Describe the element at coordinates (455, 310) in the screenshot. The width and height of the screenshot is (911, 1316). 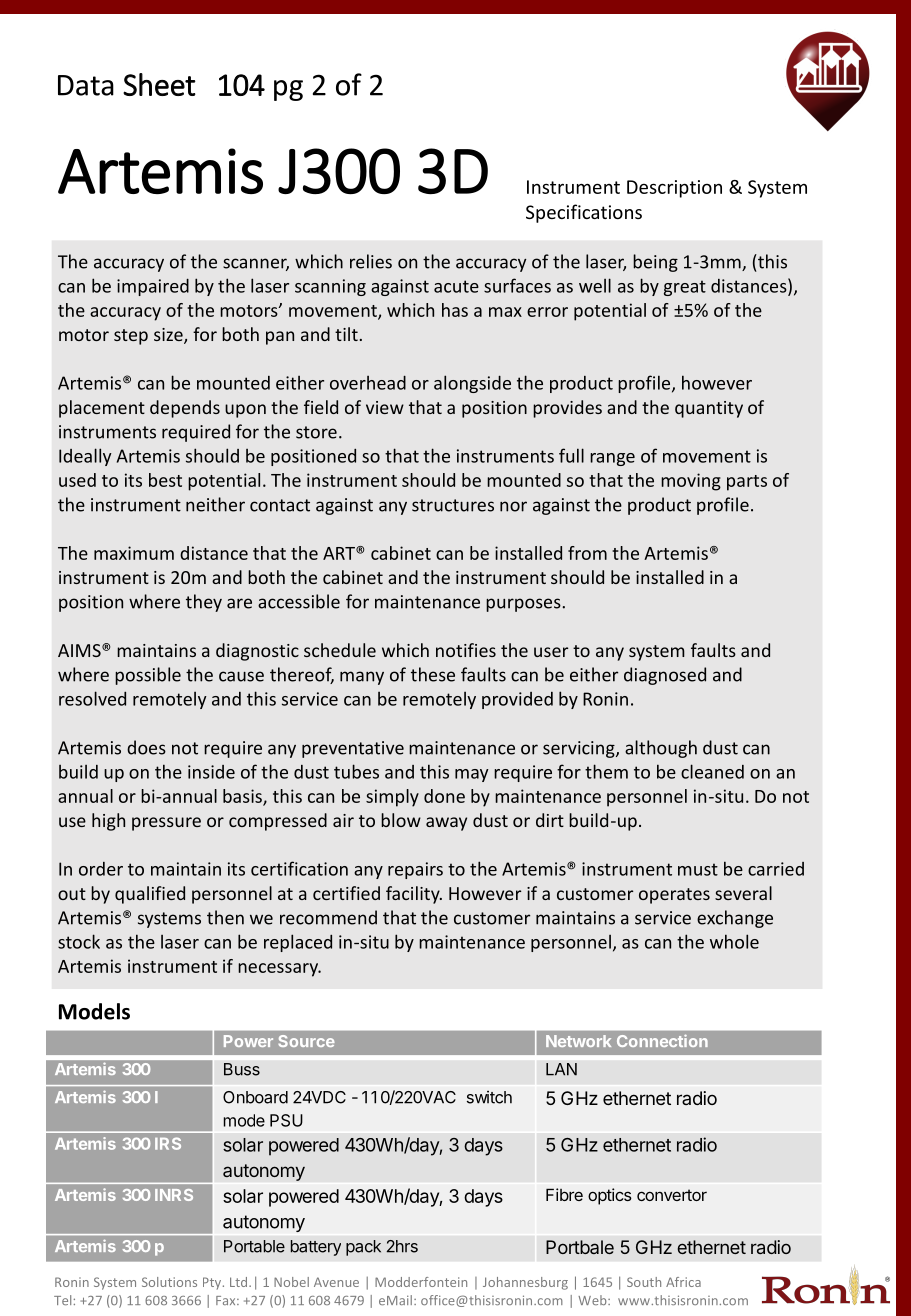
I see `has` at that location.
